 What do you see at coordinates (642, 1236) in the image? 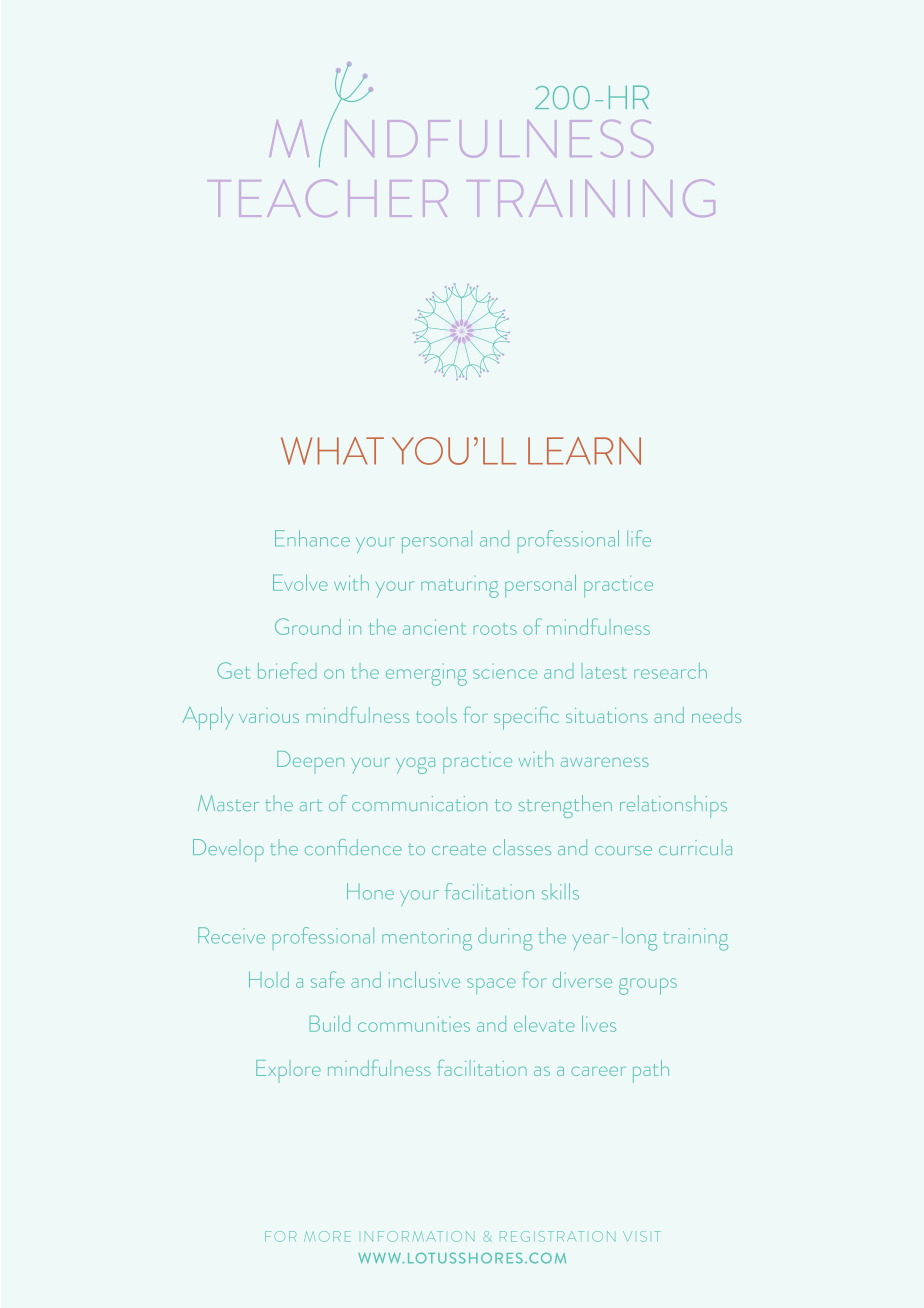
I see `VISIT` at bounding box center [642, 1236].
